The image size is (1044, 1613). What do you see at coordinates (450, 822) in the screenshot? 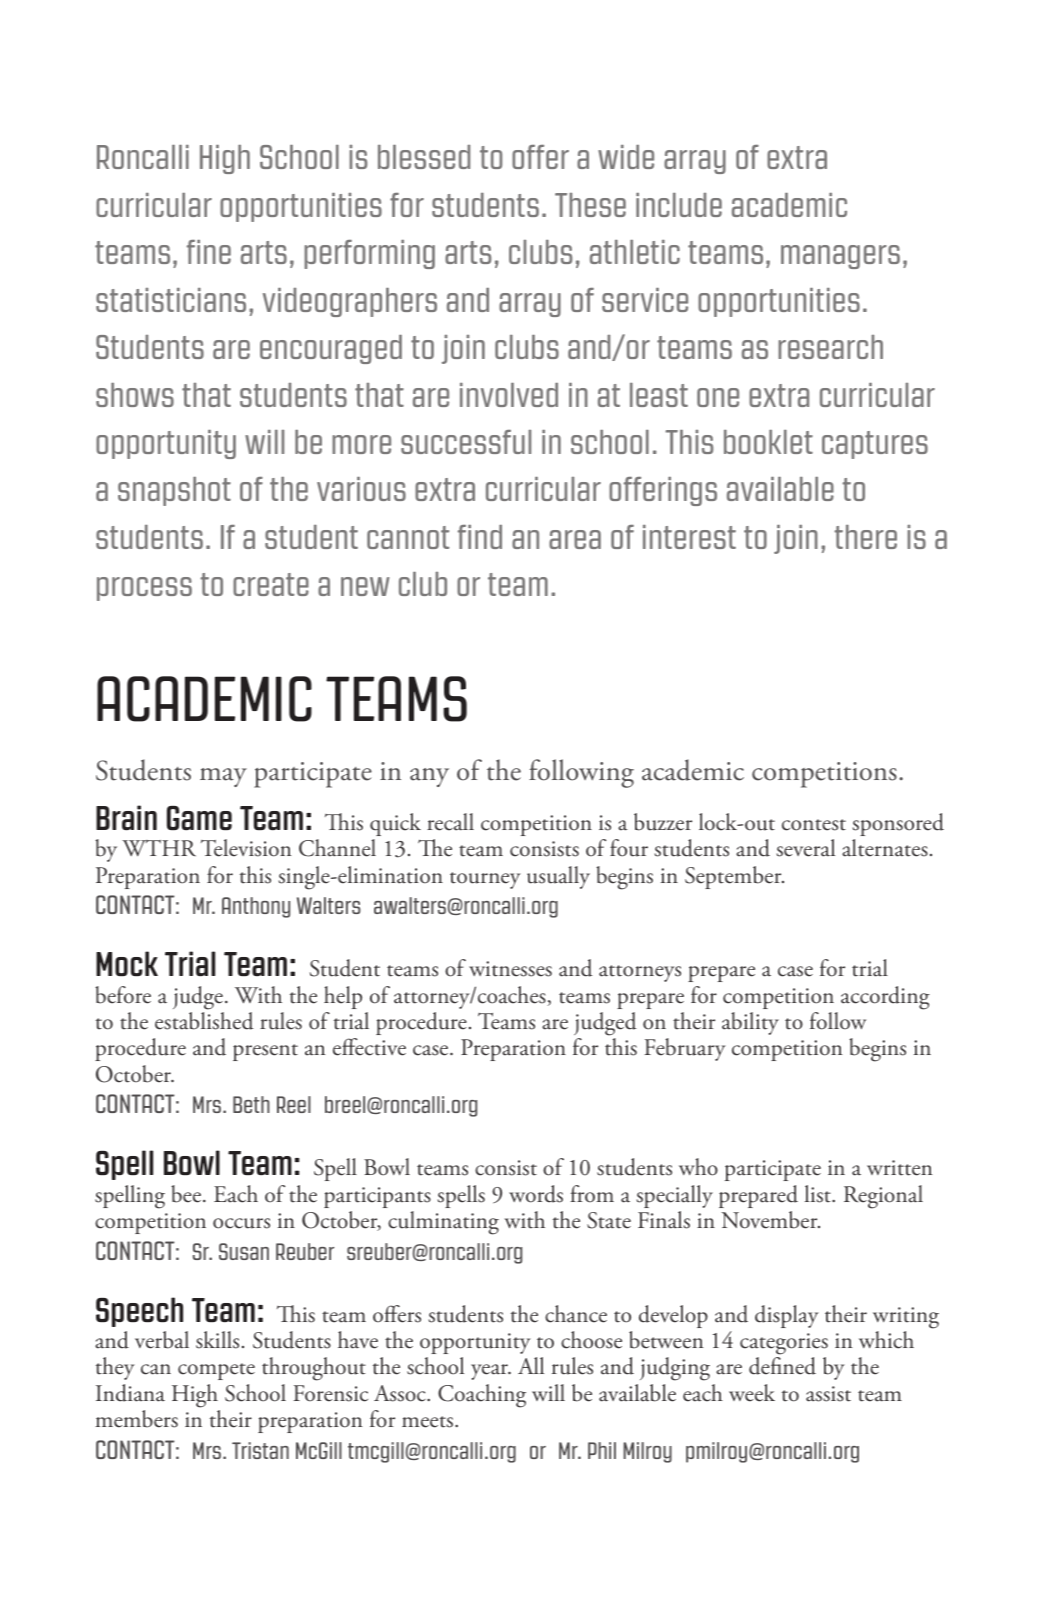
I see `recall` at bounding box center [450, 822].
